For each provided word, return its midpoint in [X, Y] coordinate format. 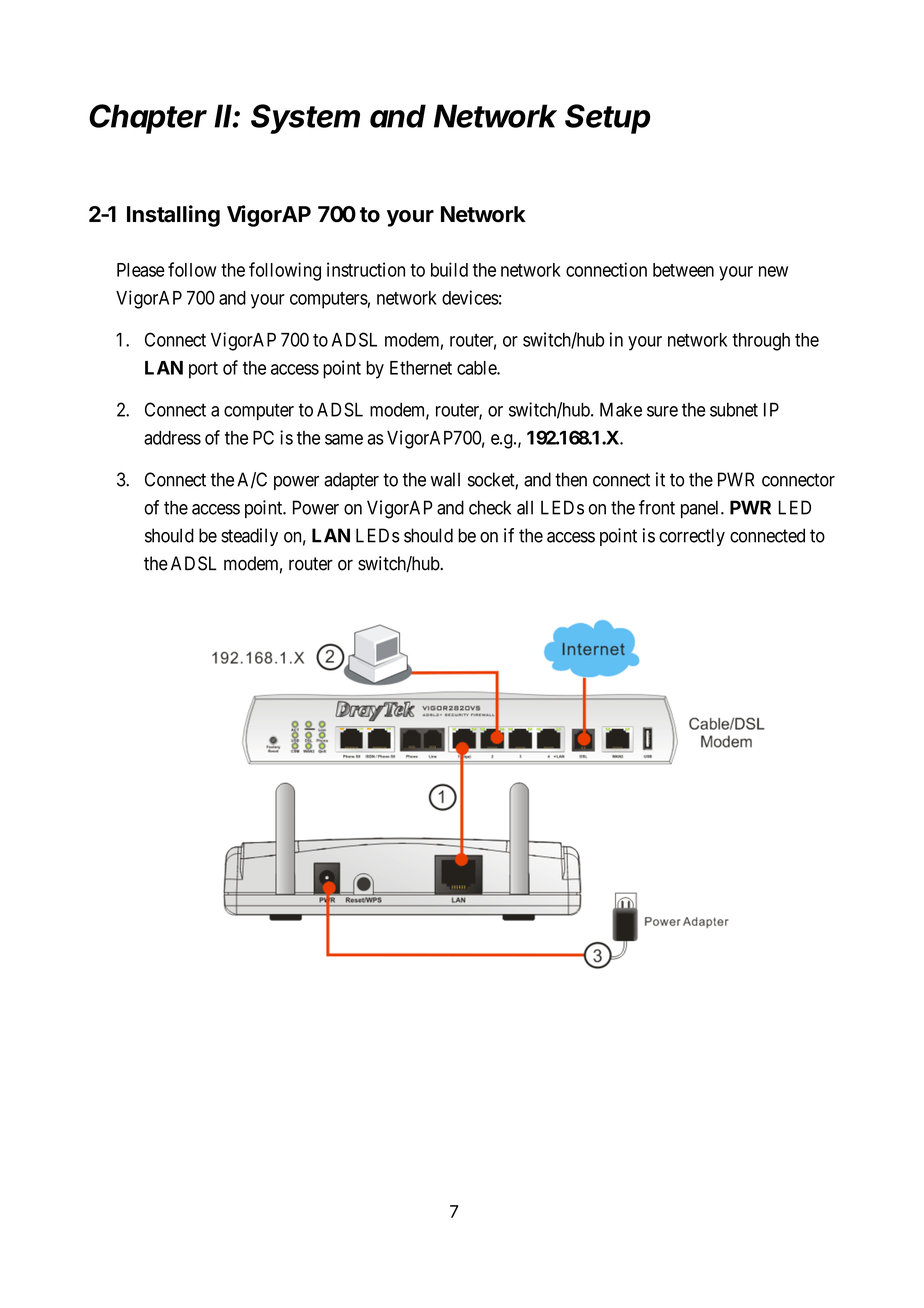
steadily [249, 537]
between [683, 270]
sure [662, 411]
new [773, 271]
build [449, 269]
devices [470, 297]
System [305, 119]
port [203, 370]
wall [445, 479]
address [172, 438]
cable [477, 368]
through [761, 342]
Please [141, 270]
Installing [173, 216]
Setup [607, 119]
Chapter [148, 119]
